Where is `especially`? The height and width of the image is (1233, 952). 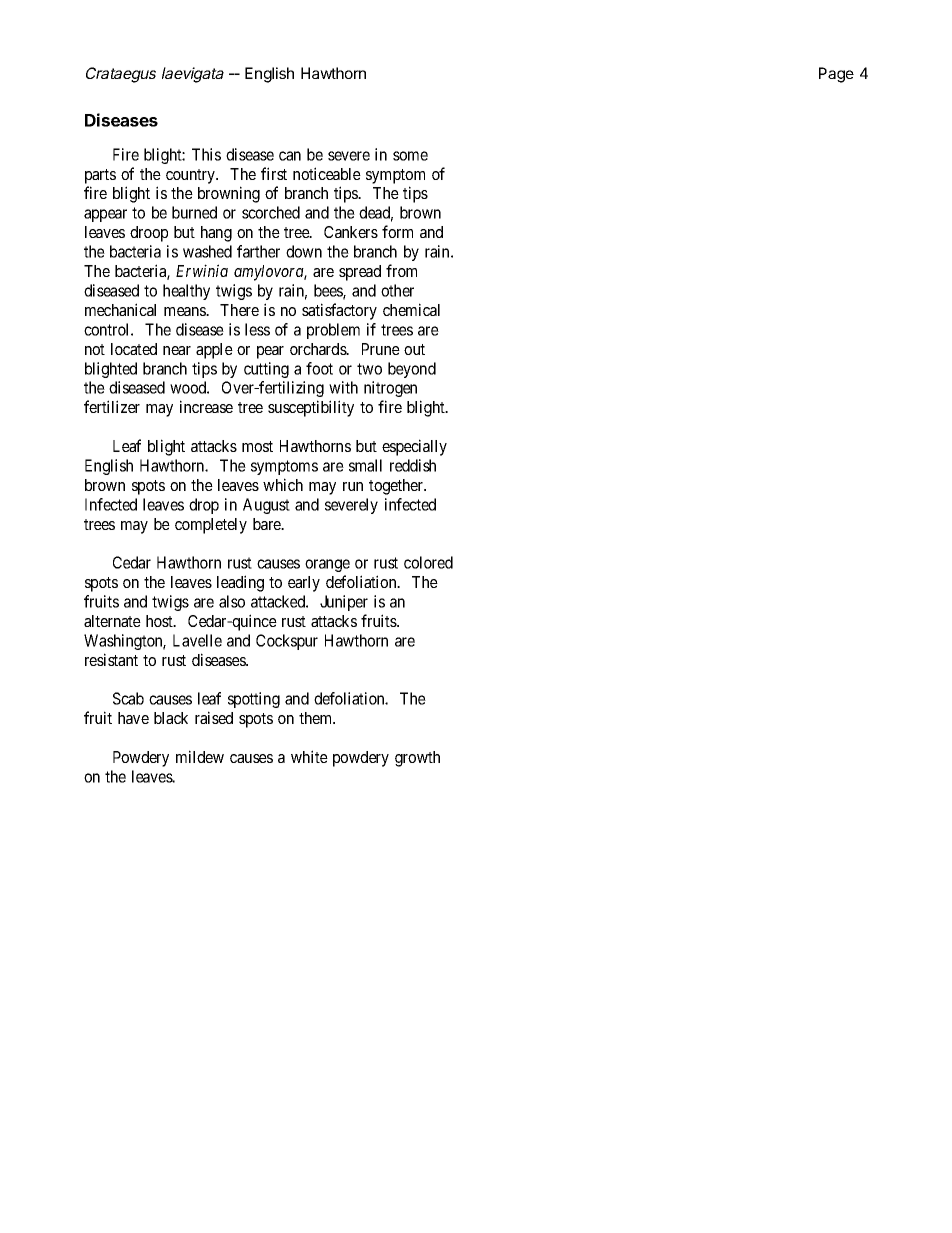
especially is located at coordinates (414, 447).
